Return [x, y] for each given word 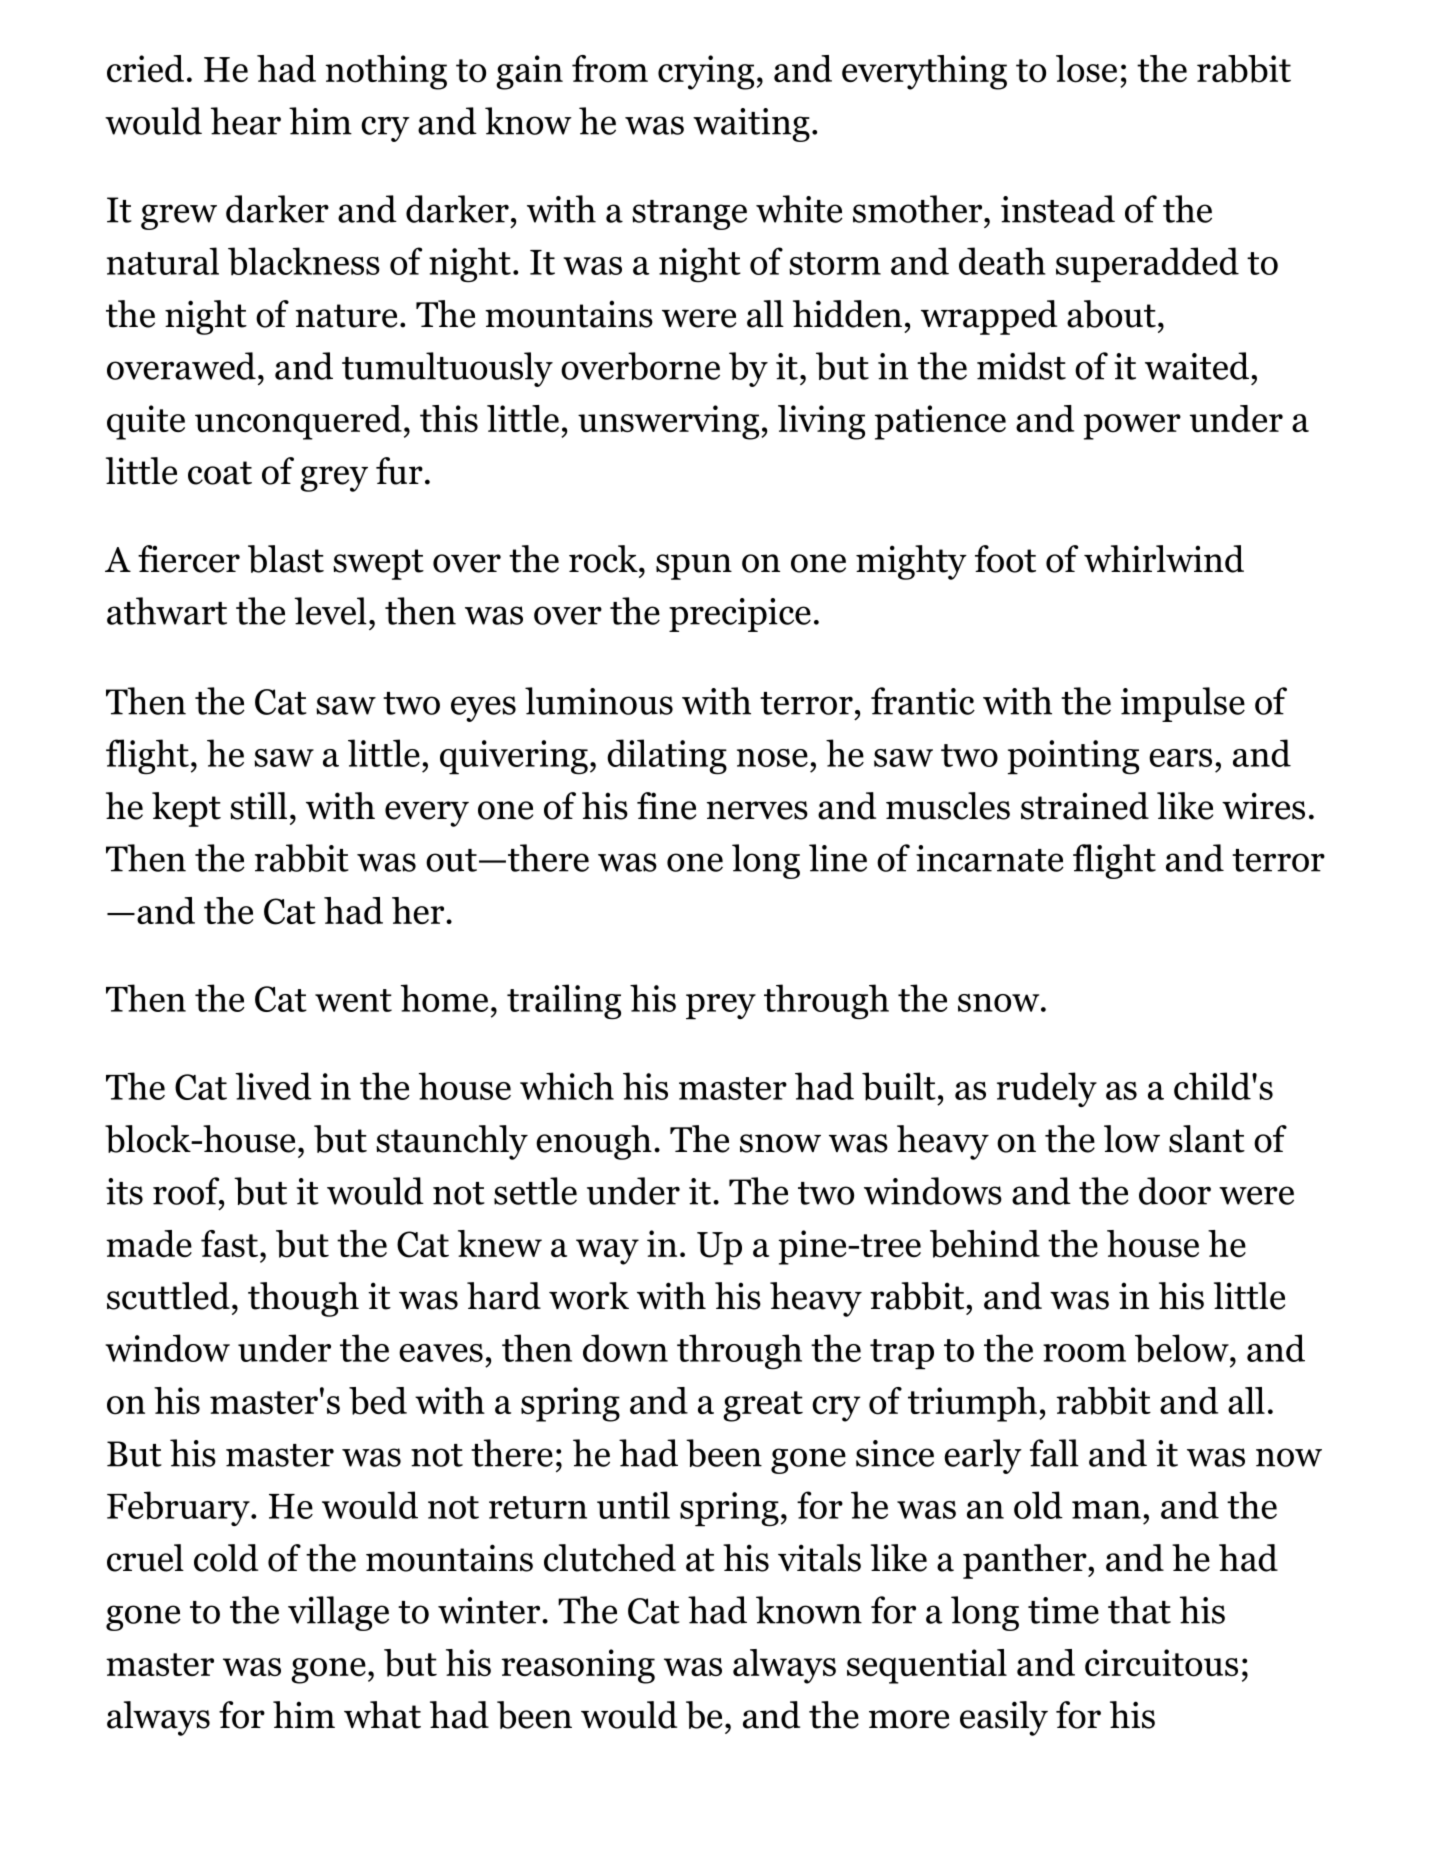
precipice [740, 615]
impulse [1183, 704]
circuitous [1161, 1663]
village [338, 1613]
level [330, 611]
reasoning [578, 1666]
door [1175, 1191]
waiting [751, 125]
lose [1086, 69]
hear [246, 121]
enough [594, 1142]
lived [273, 1086]
